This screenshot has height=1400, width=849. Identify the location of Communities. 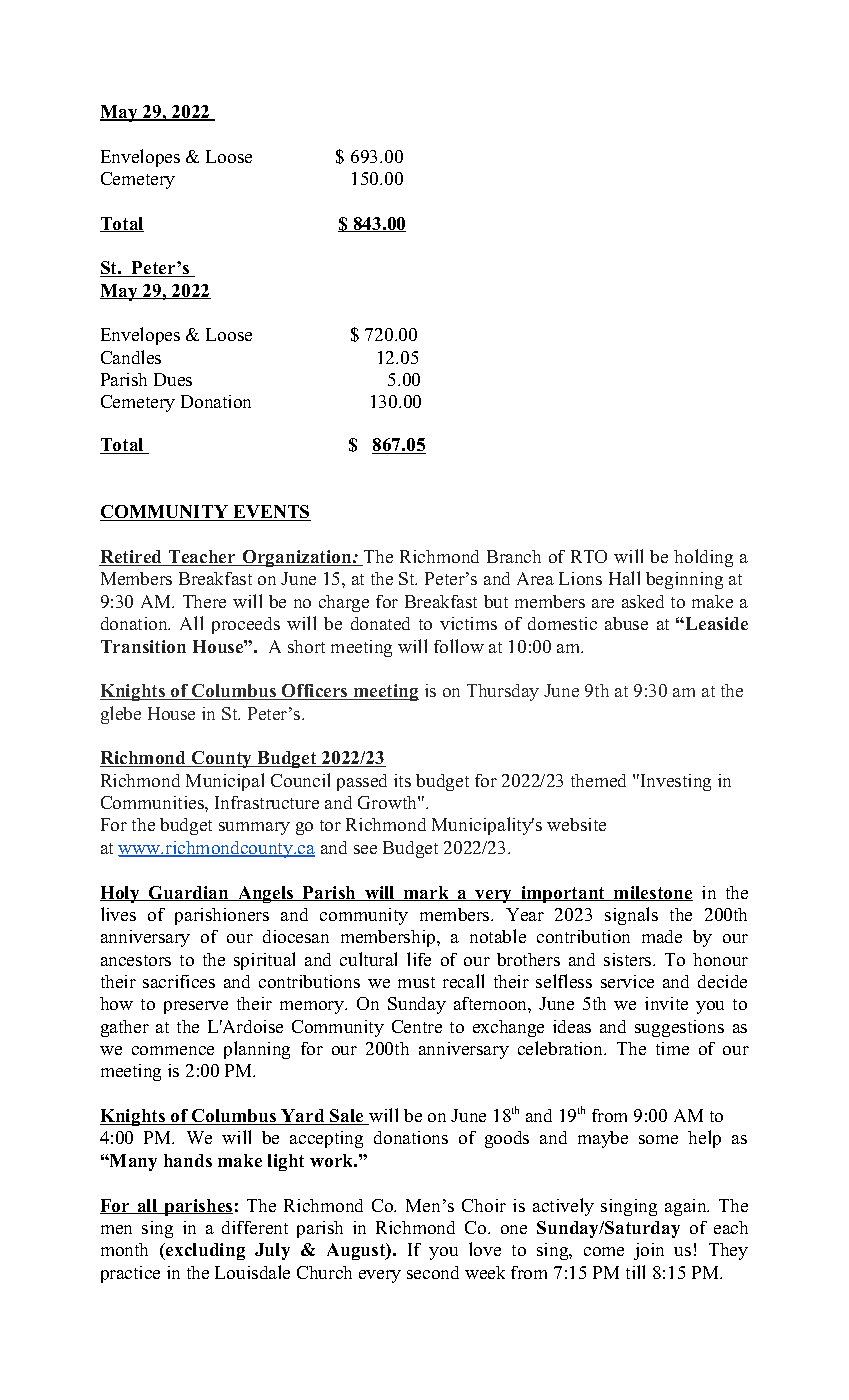
(153, 802).
